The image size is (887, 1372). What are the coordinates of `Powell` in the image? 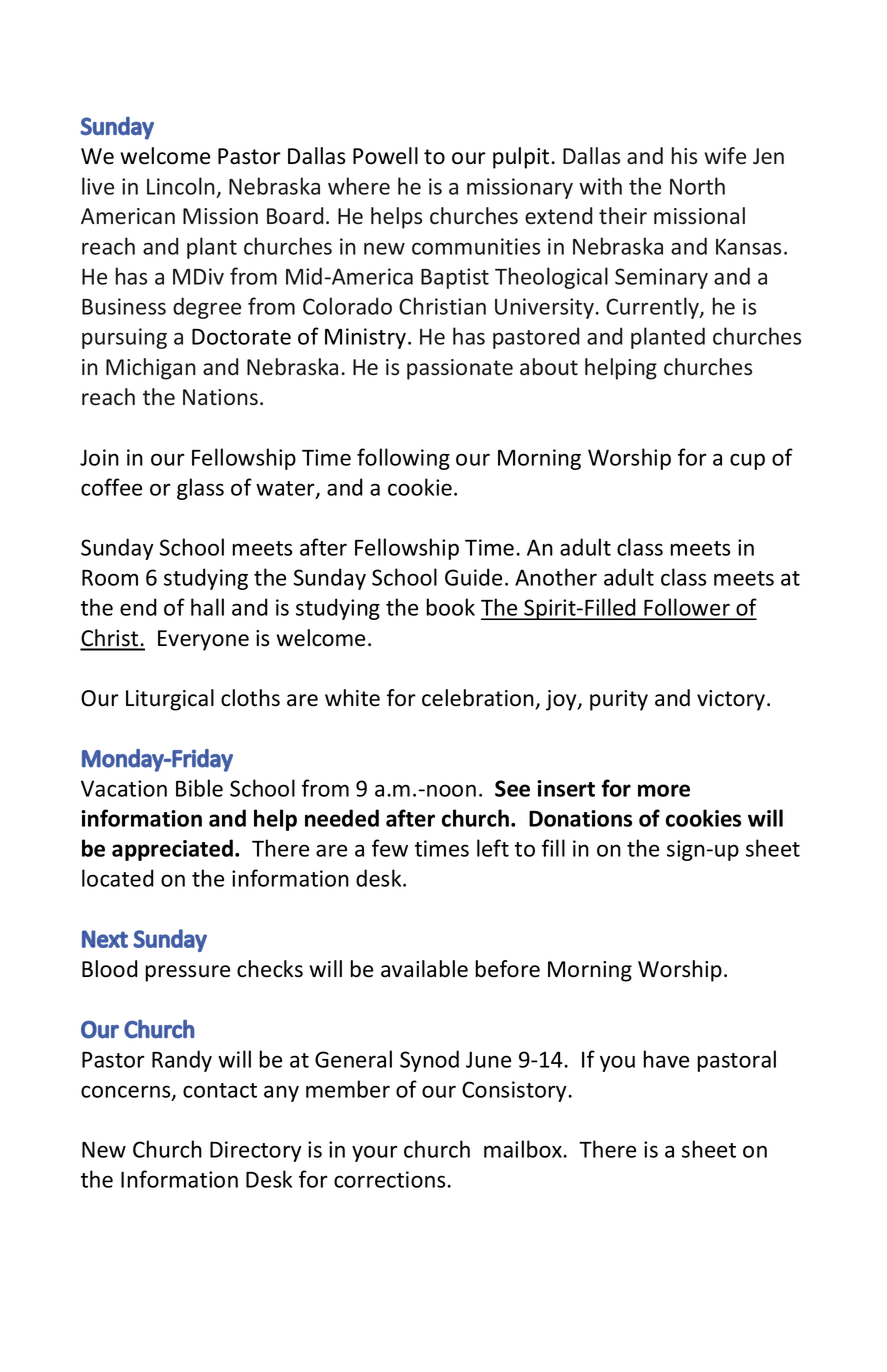 It's located at (385, 156).
